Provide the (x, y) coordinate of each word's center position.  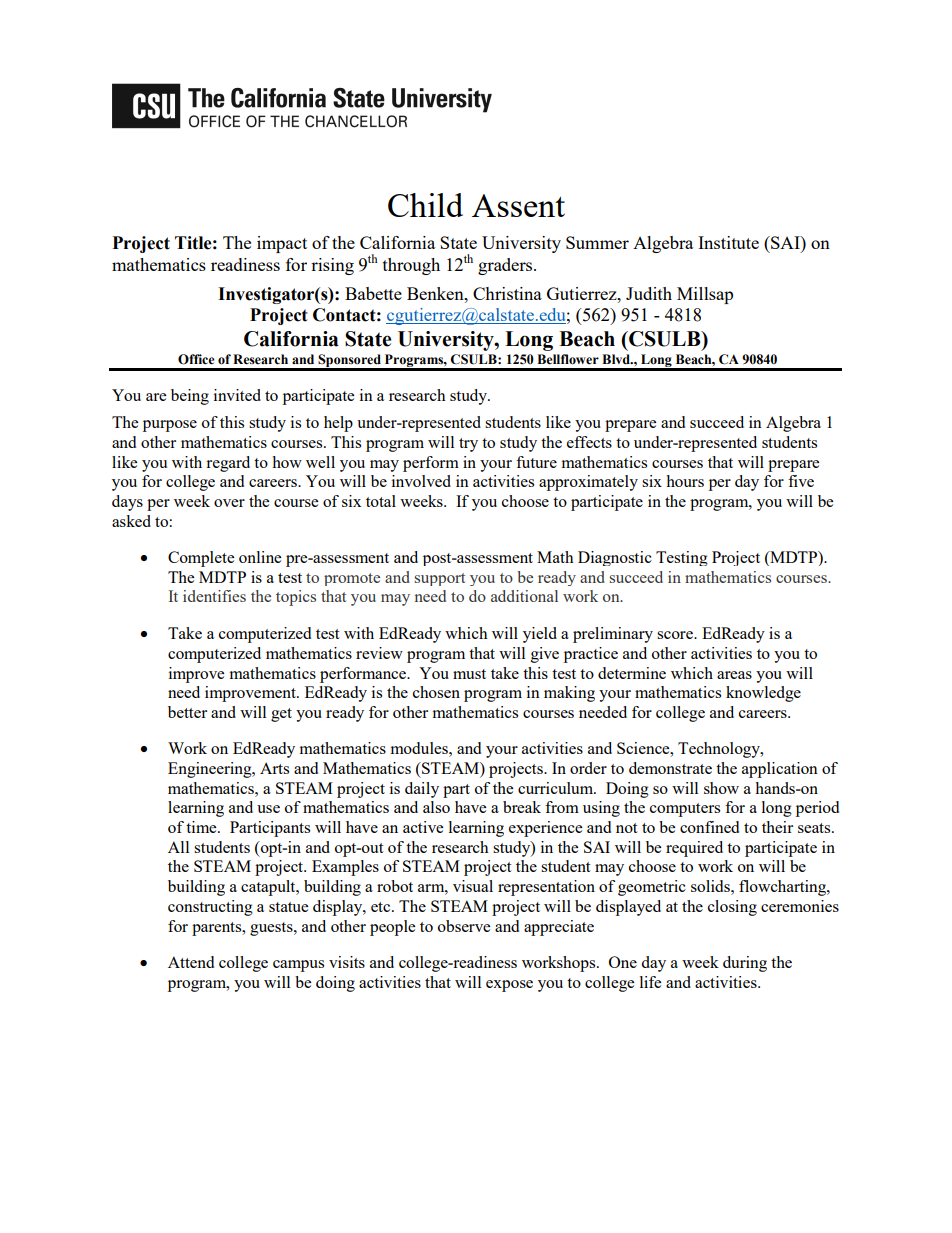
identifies (214, 596)
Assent (518, 205)
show (721, 788)
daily (422, 790)
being (190, 397)
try (468, 445)
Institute (728, 242)
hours (685, 481)
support (440, 579)
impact (282, 244)
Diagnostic (615, 558)
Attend (191, 962)
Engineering (211, 770)
